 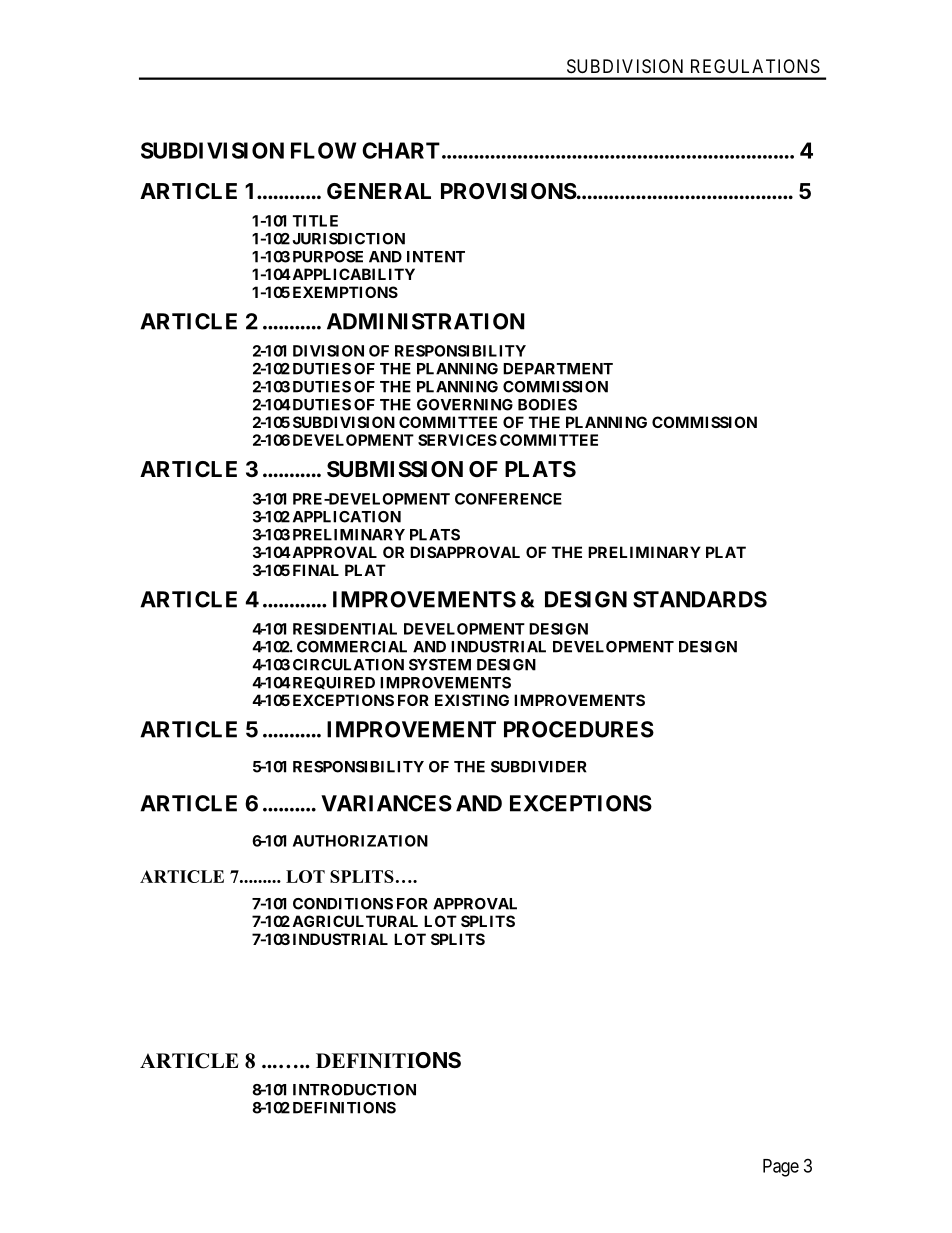 I want to click on BODIES, so click(x=547, y=405).
